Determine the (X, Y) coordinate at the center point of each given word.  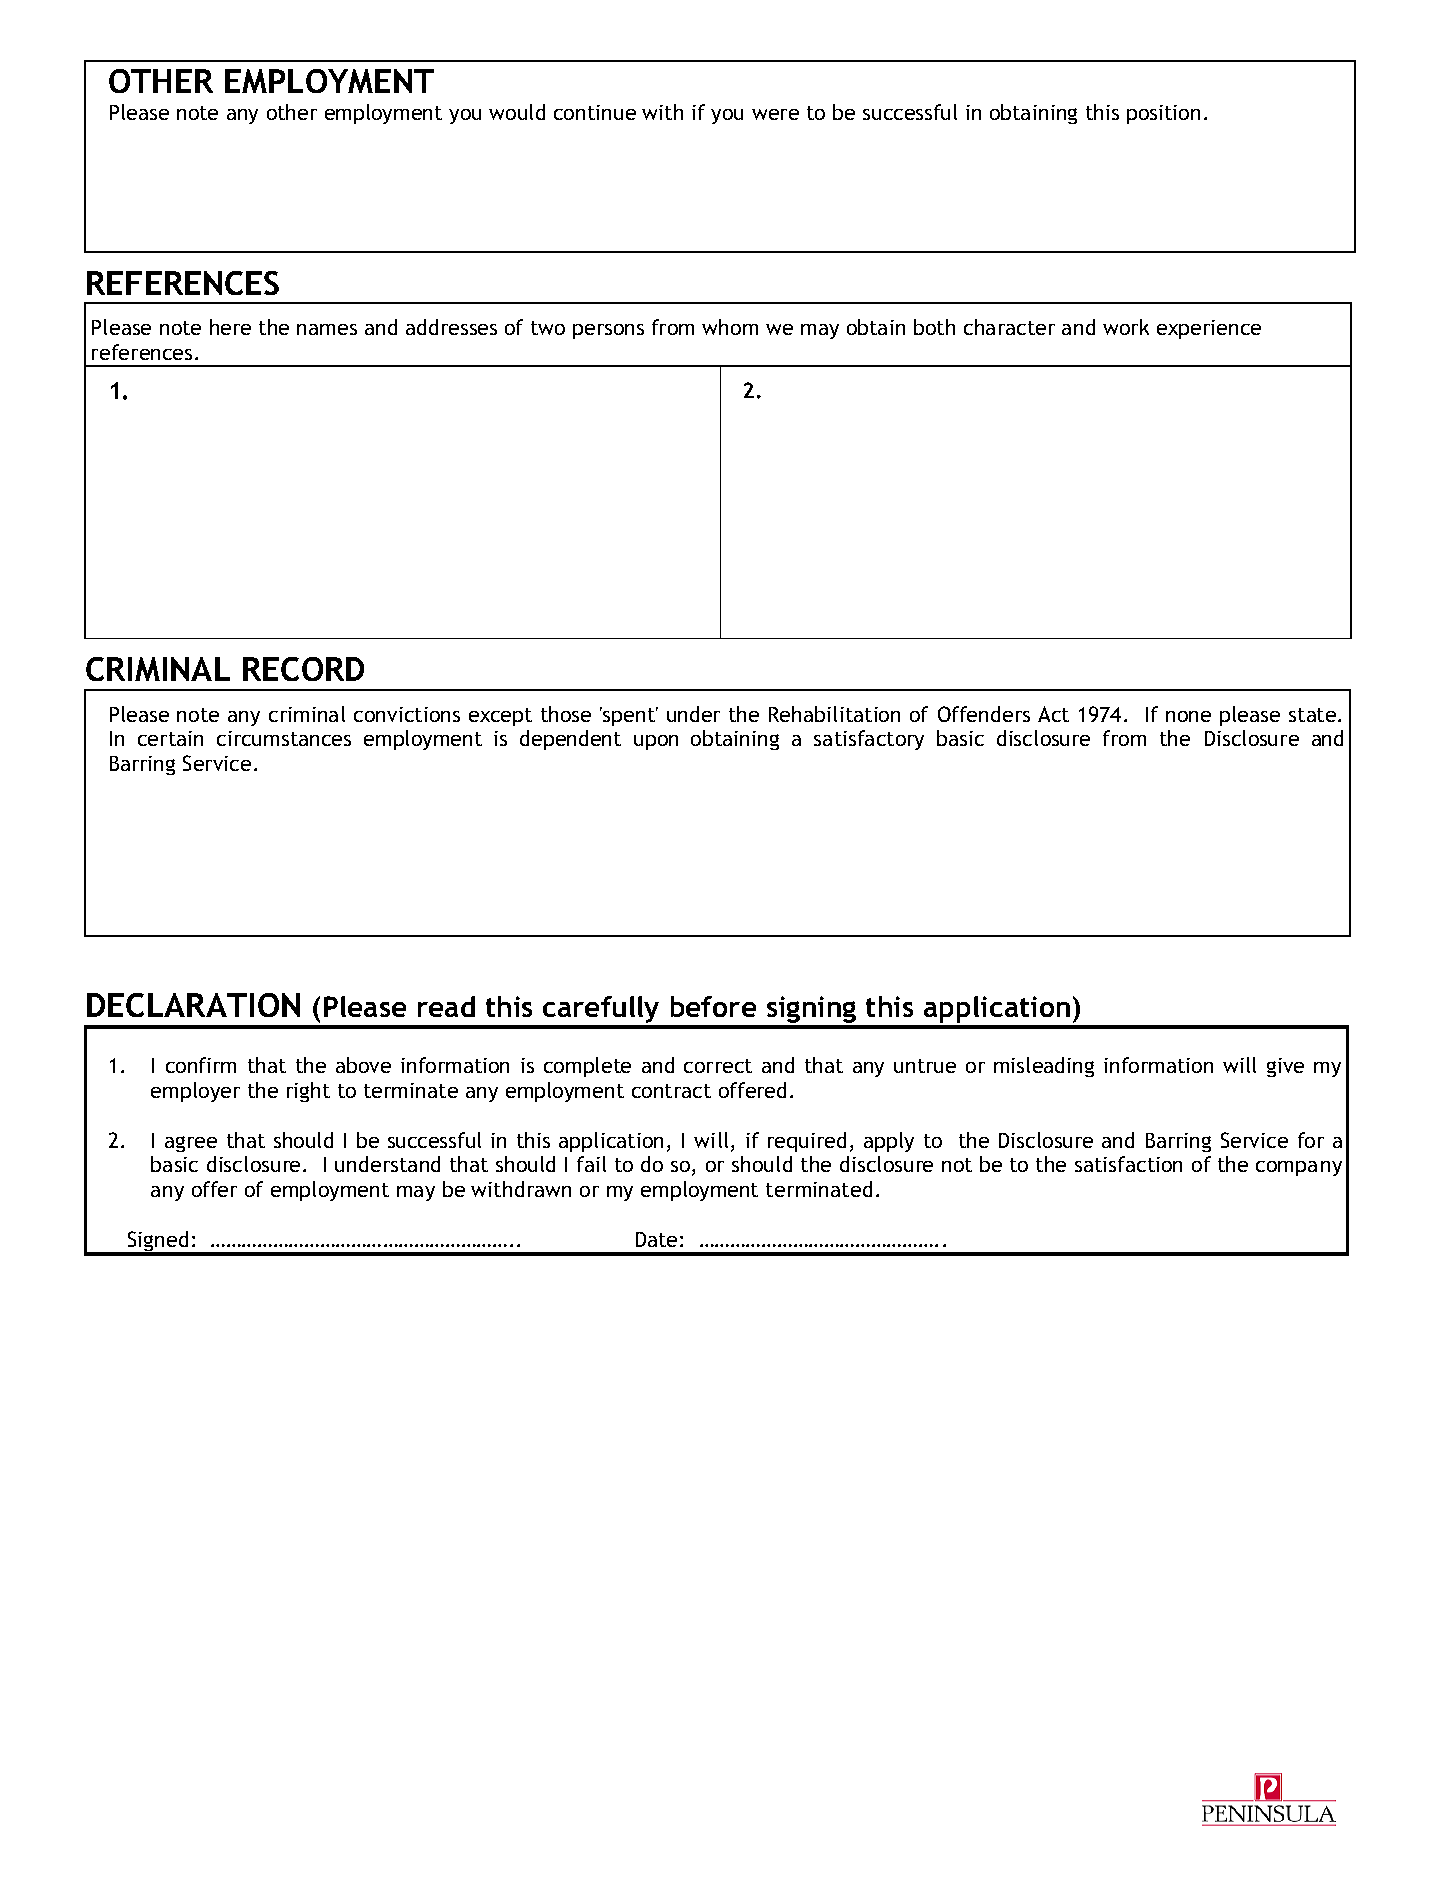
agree (191, 1144)
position (1163, 114)
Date (656, 1239)
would (517, 112)
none (1188, 716)
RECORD (303, 669)
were (775, 114)
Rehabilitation (834, 714)
